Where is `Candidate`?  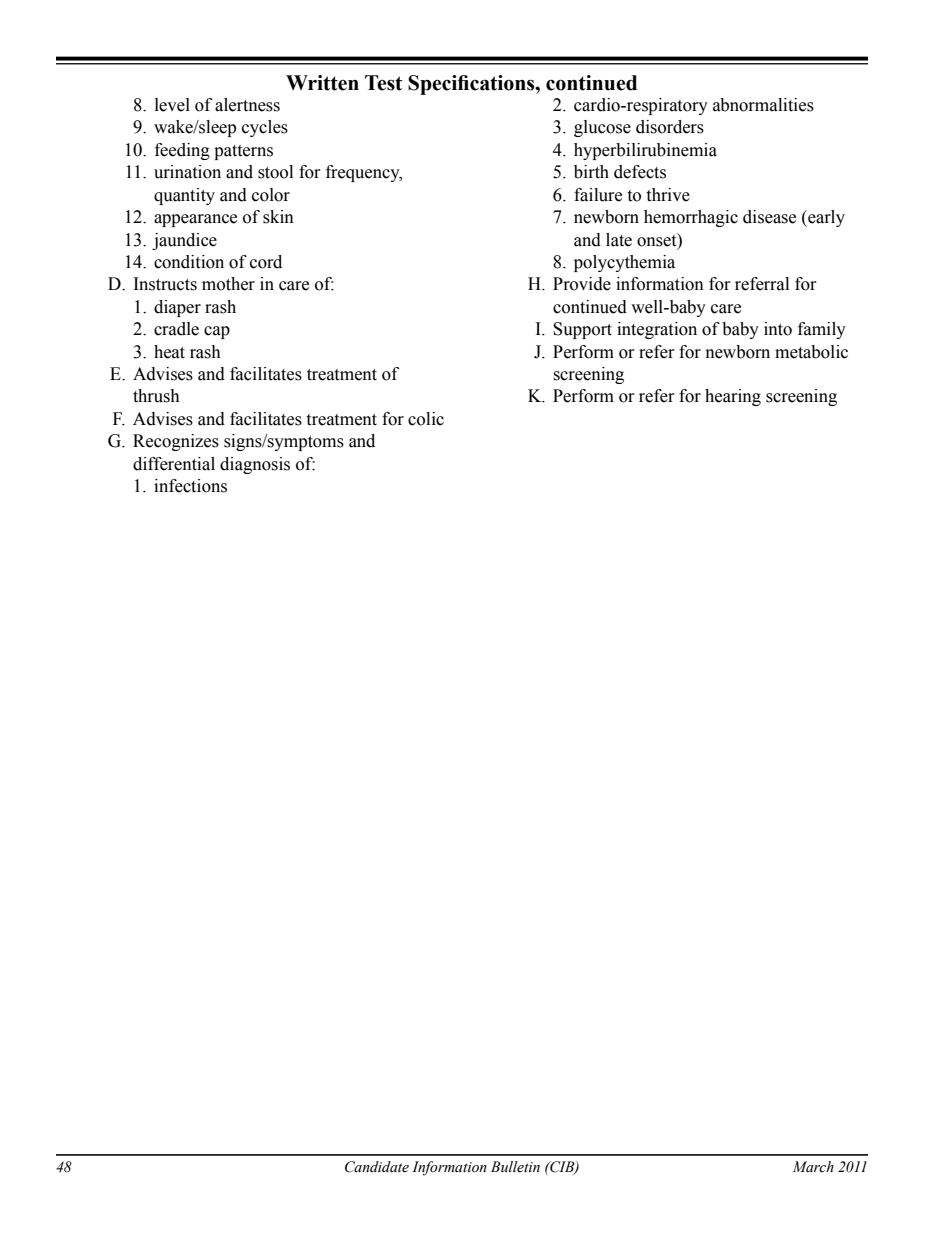 Candidate is located at coordinates (377, 1167).
